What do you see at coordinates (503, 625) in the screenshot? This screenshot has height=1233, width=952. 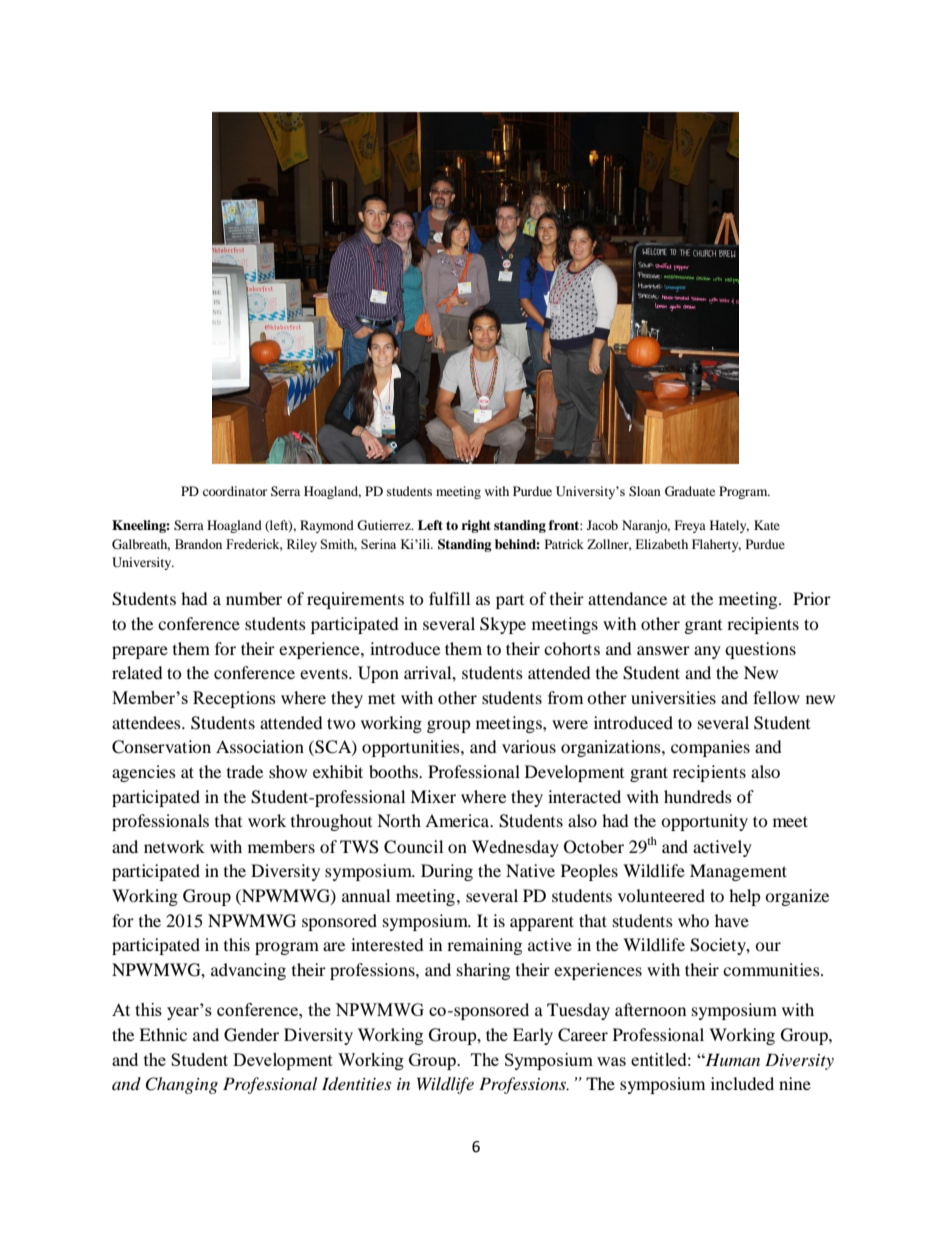 I see `Skype` at bounding box center [503, 625].
